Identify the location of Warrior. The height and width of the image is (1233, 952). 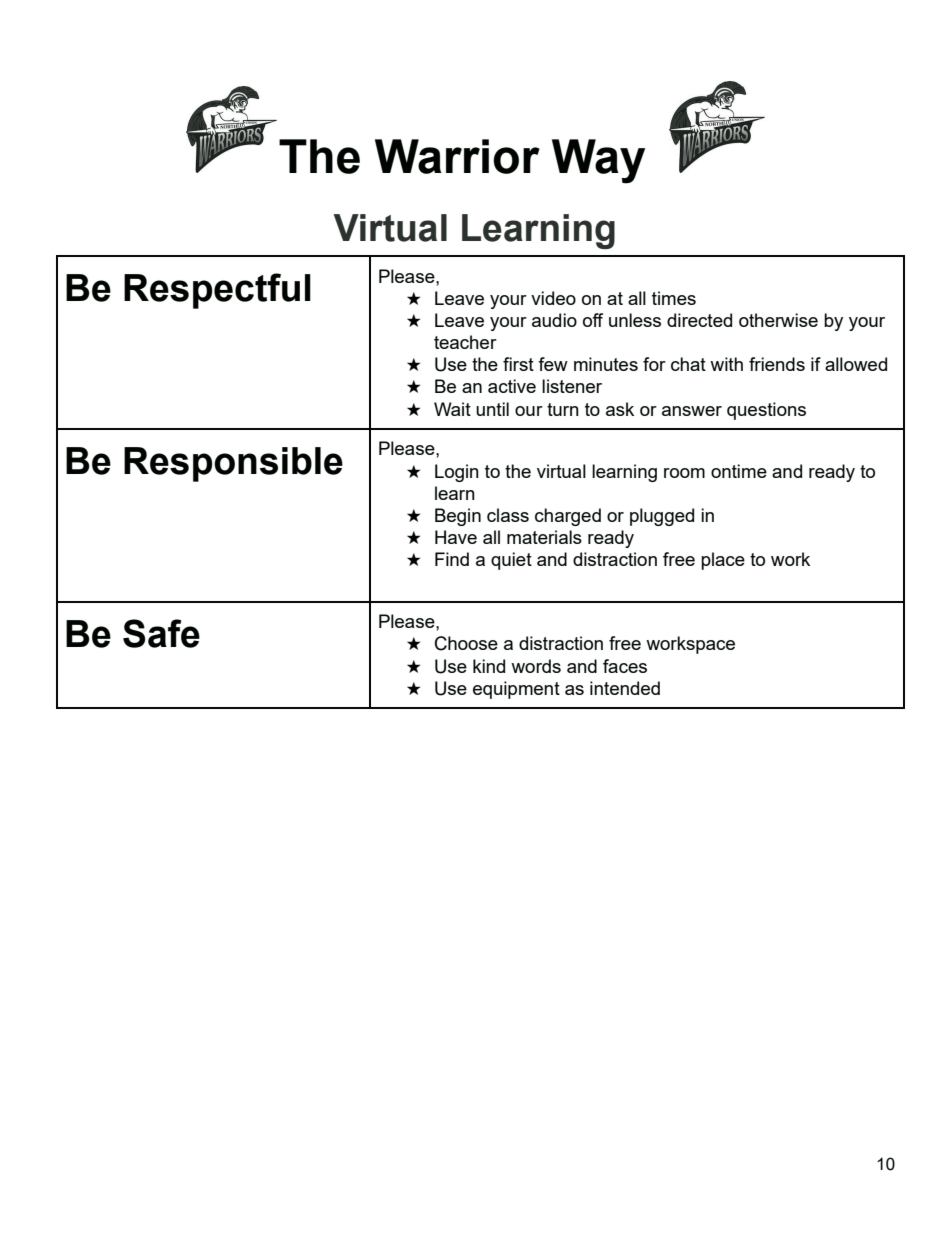
(457, 156).
